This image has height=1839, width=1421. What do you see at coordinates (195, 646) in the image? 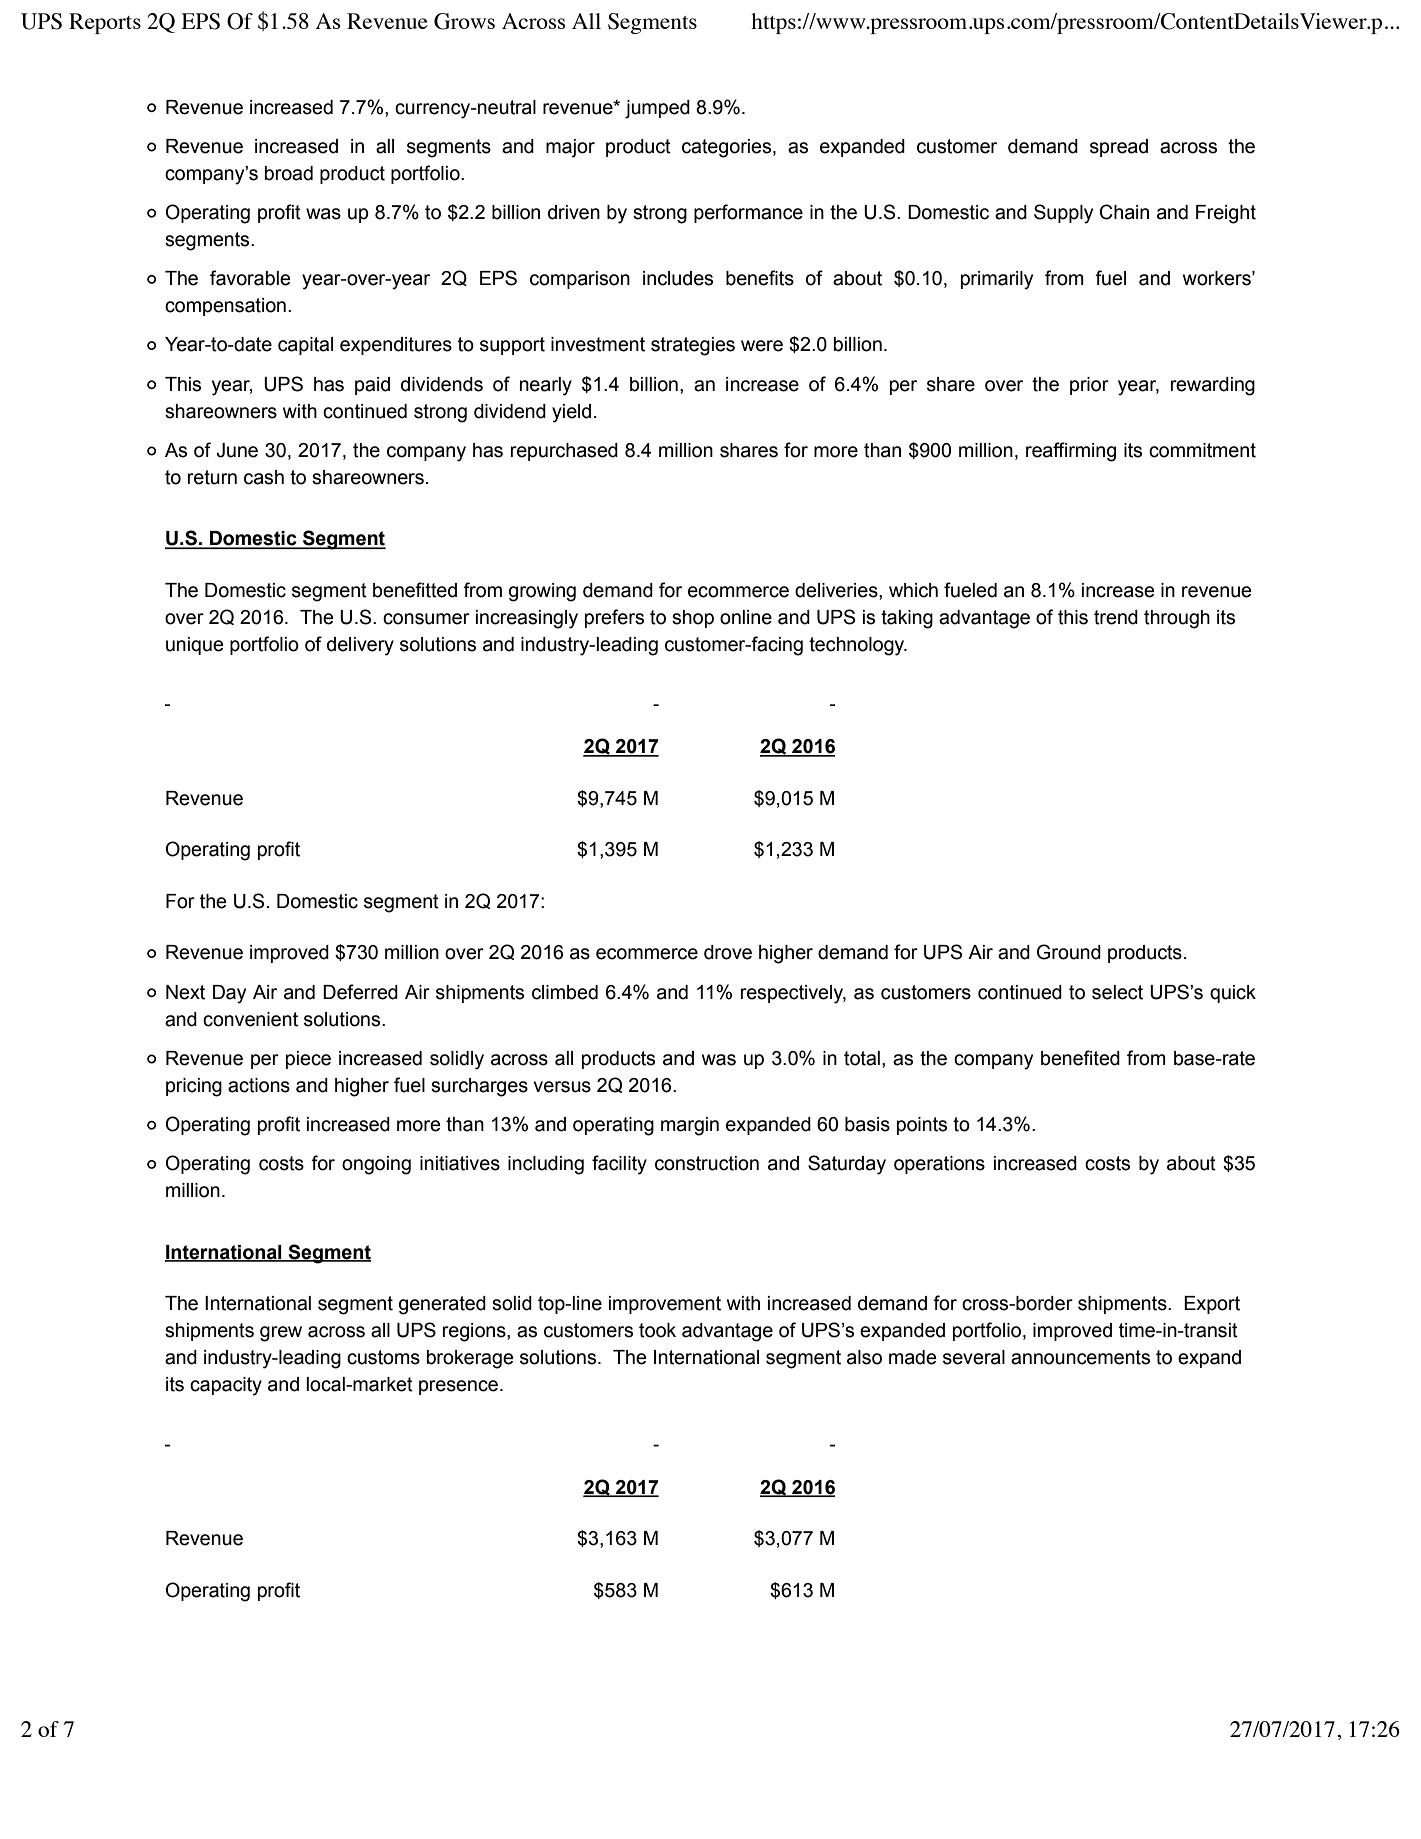
I see `unique` at bounding box center [195, 646].
